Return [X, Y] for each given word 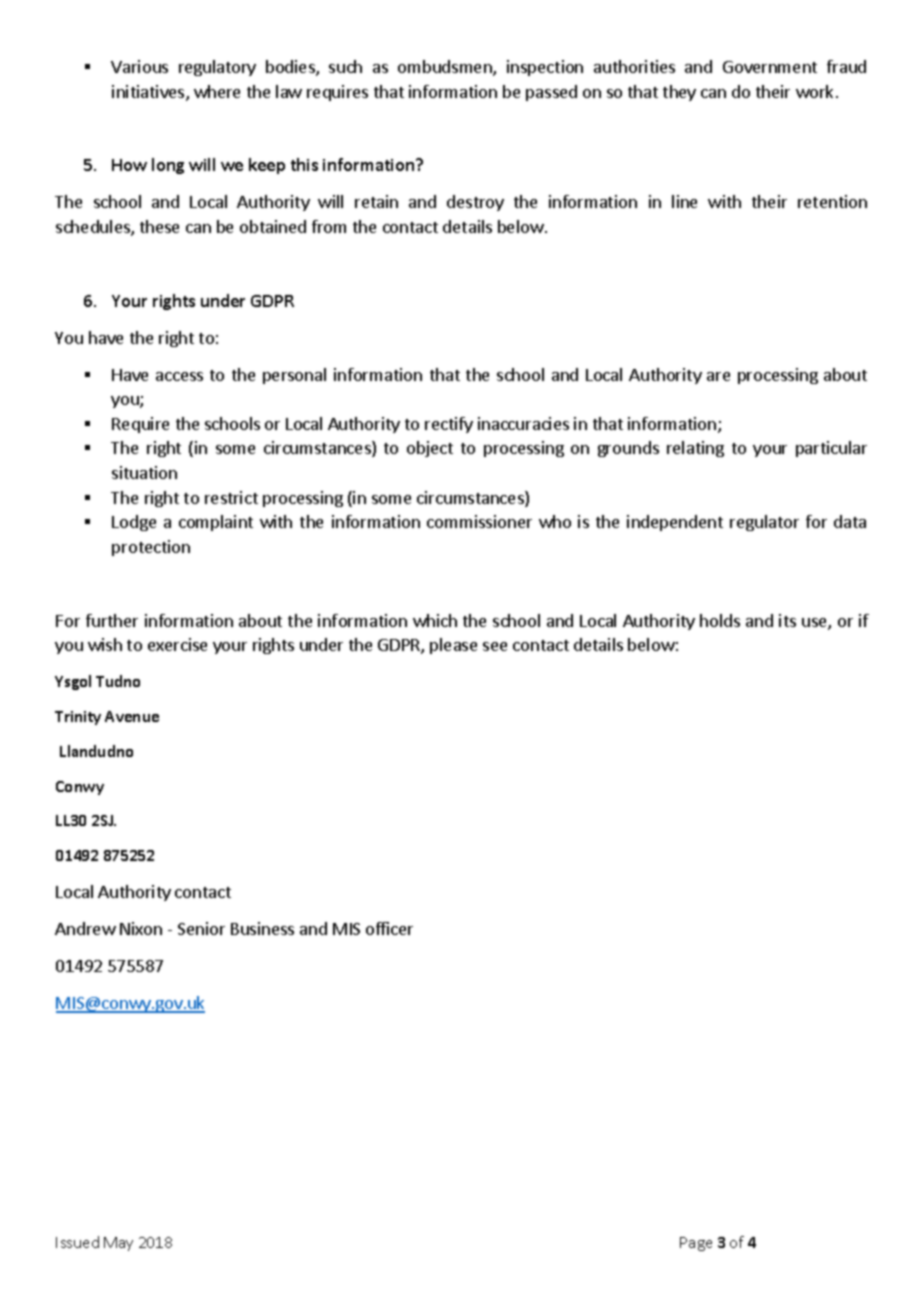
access [179, 376]
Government [770, 67]
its [787, 620]
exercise [177, 644]
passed [551, 93]
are [718, 376]
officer [389, 928]
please [453, 646]
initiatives [149, 93]
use [815, 624]
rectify [449, 425]
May [118, 1244]
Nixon [141, 928]
